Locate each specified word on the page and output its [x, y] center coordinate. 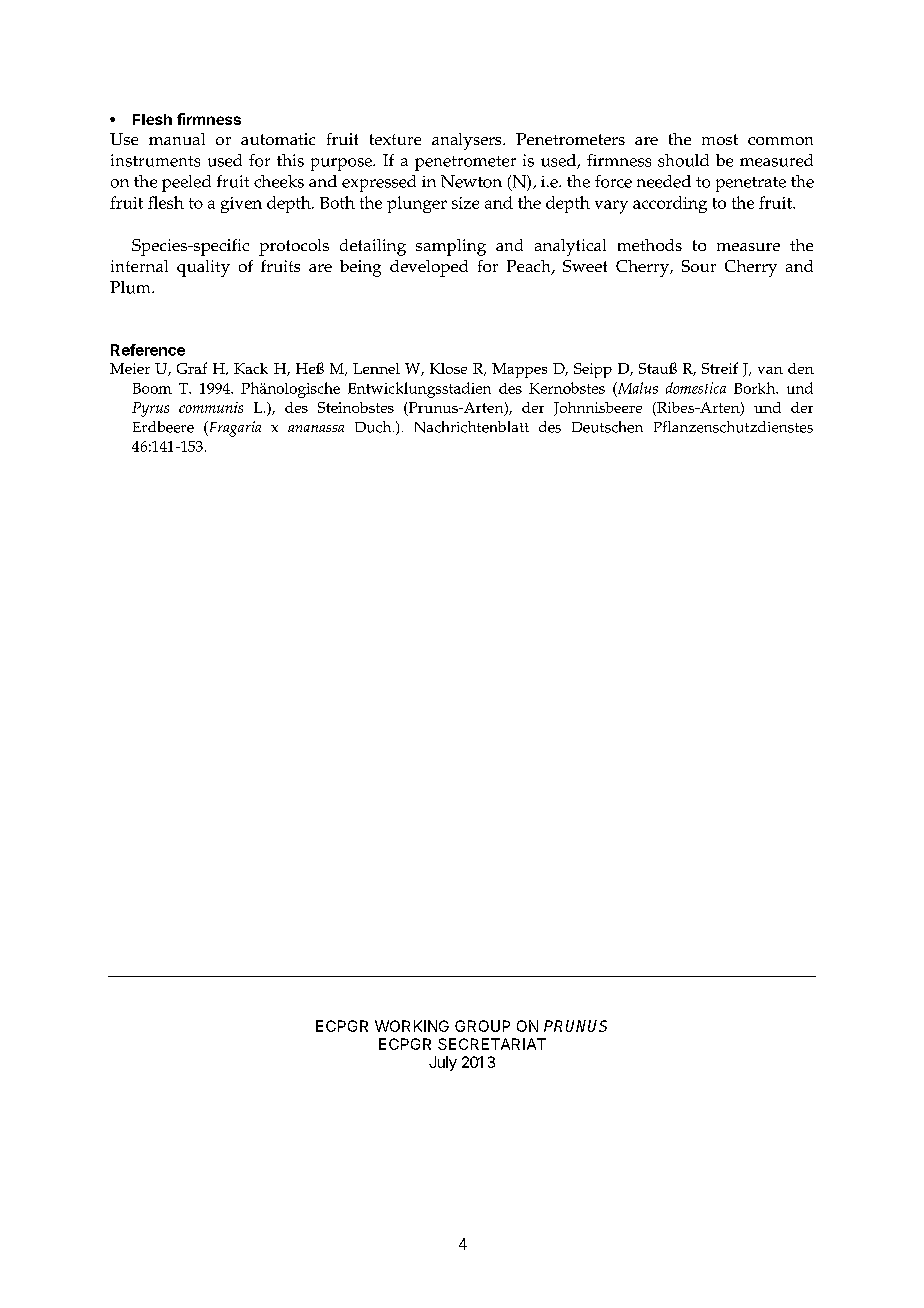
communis [211, 407]
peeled [186, 183]
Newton [471, 181]
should [683, 160]
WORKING [412, 1026]
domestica [696, 388]
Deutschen [607, 427]
